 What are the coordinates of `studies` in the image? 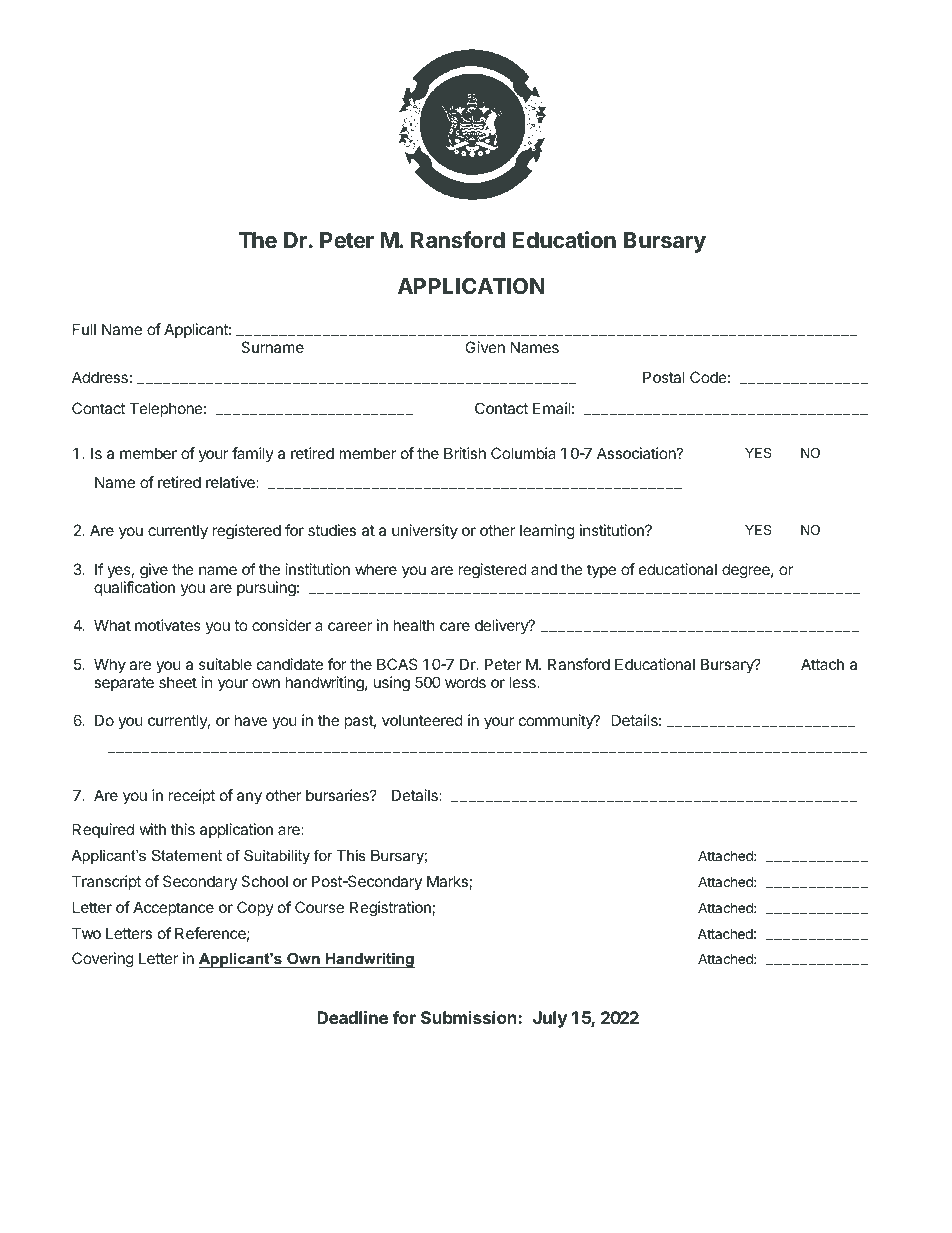 It's located at (332, 530).
